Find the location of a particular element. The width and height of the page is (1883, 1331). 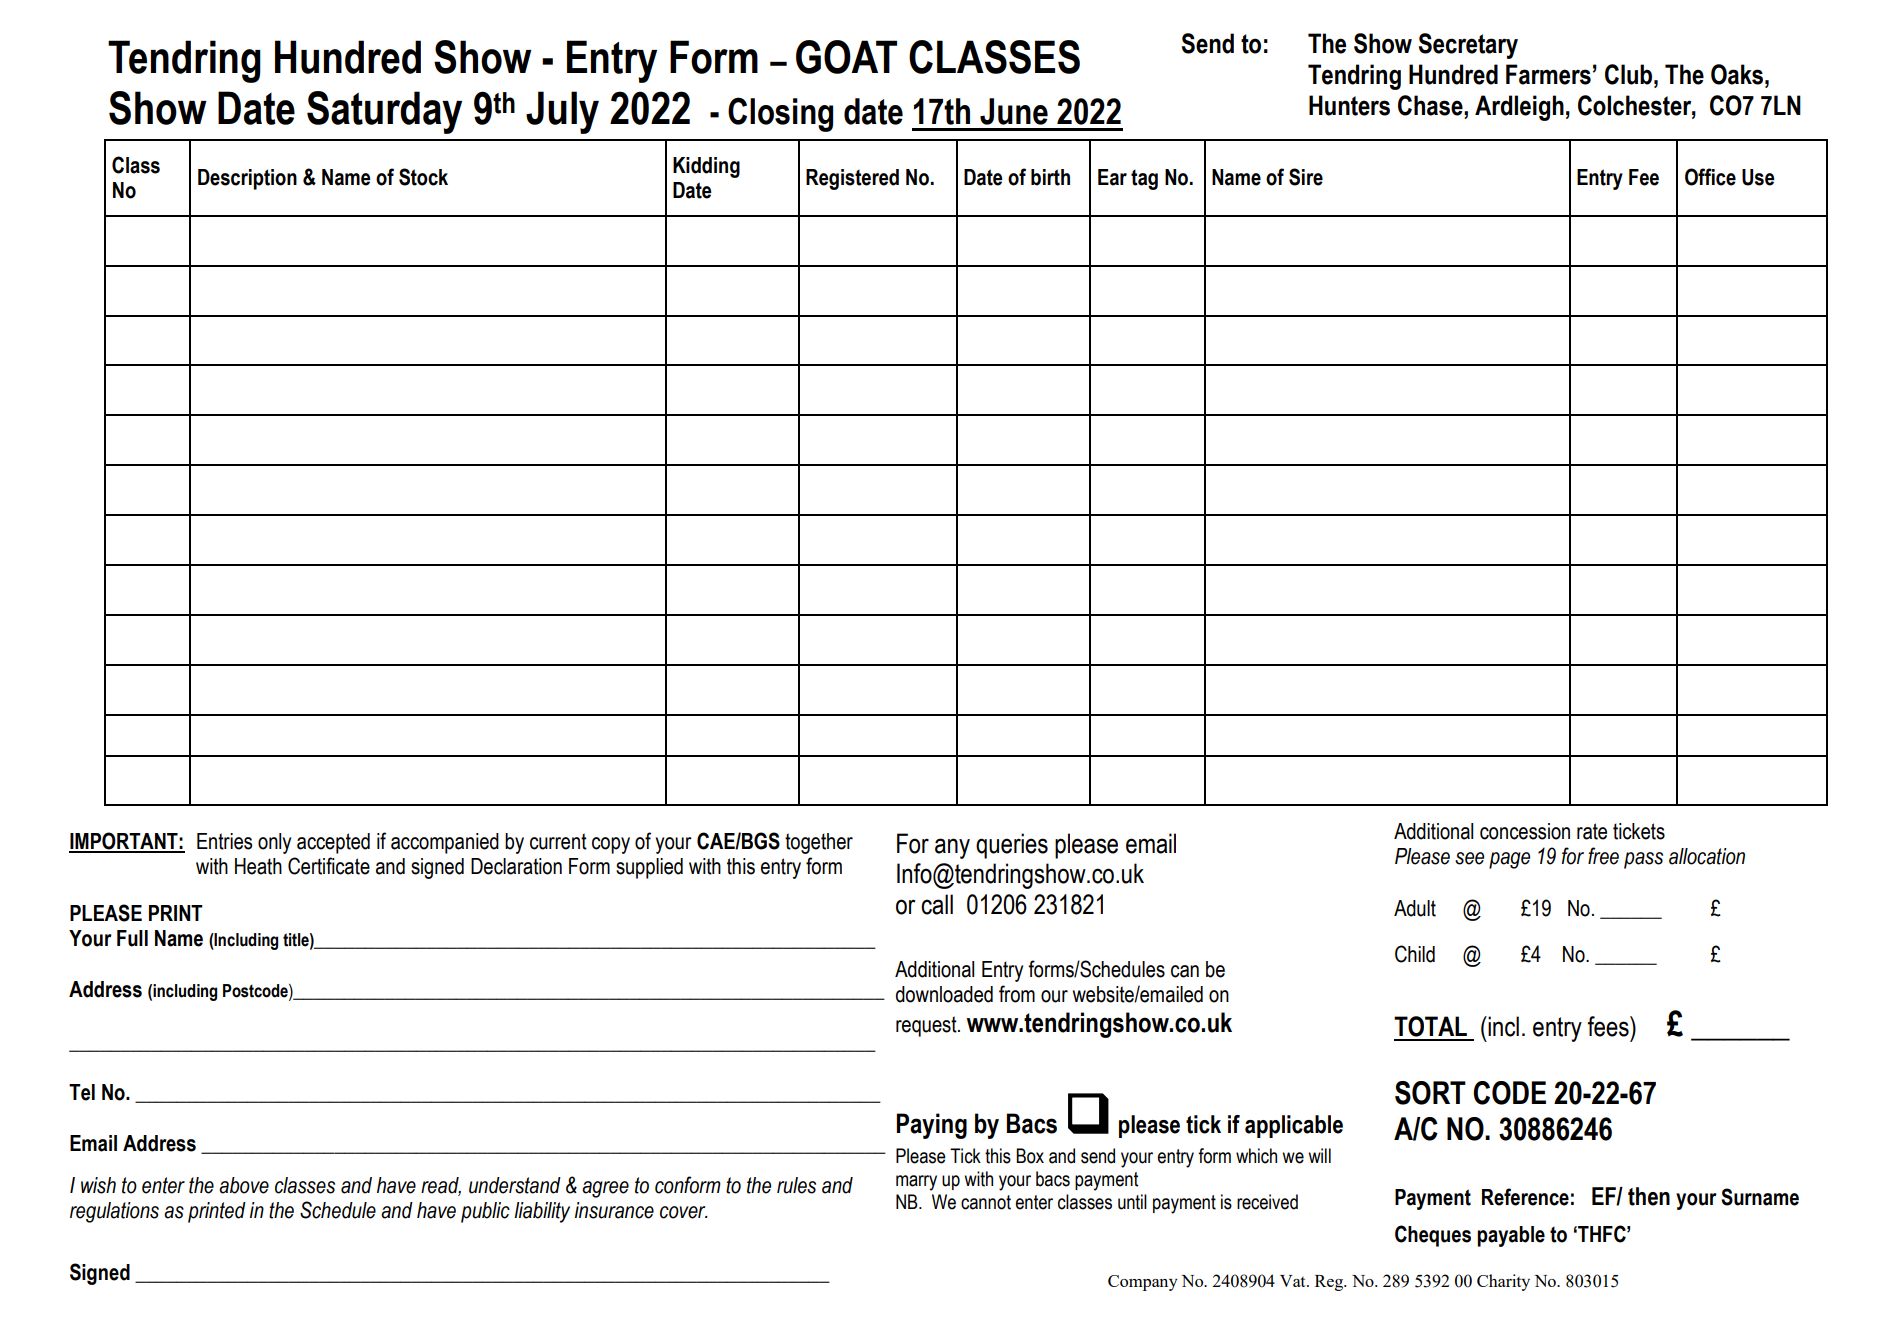

cannot is located at coordinates (986, 1202).
